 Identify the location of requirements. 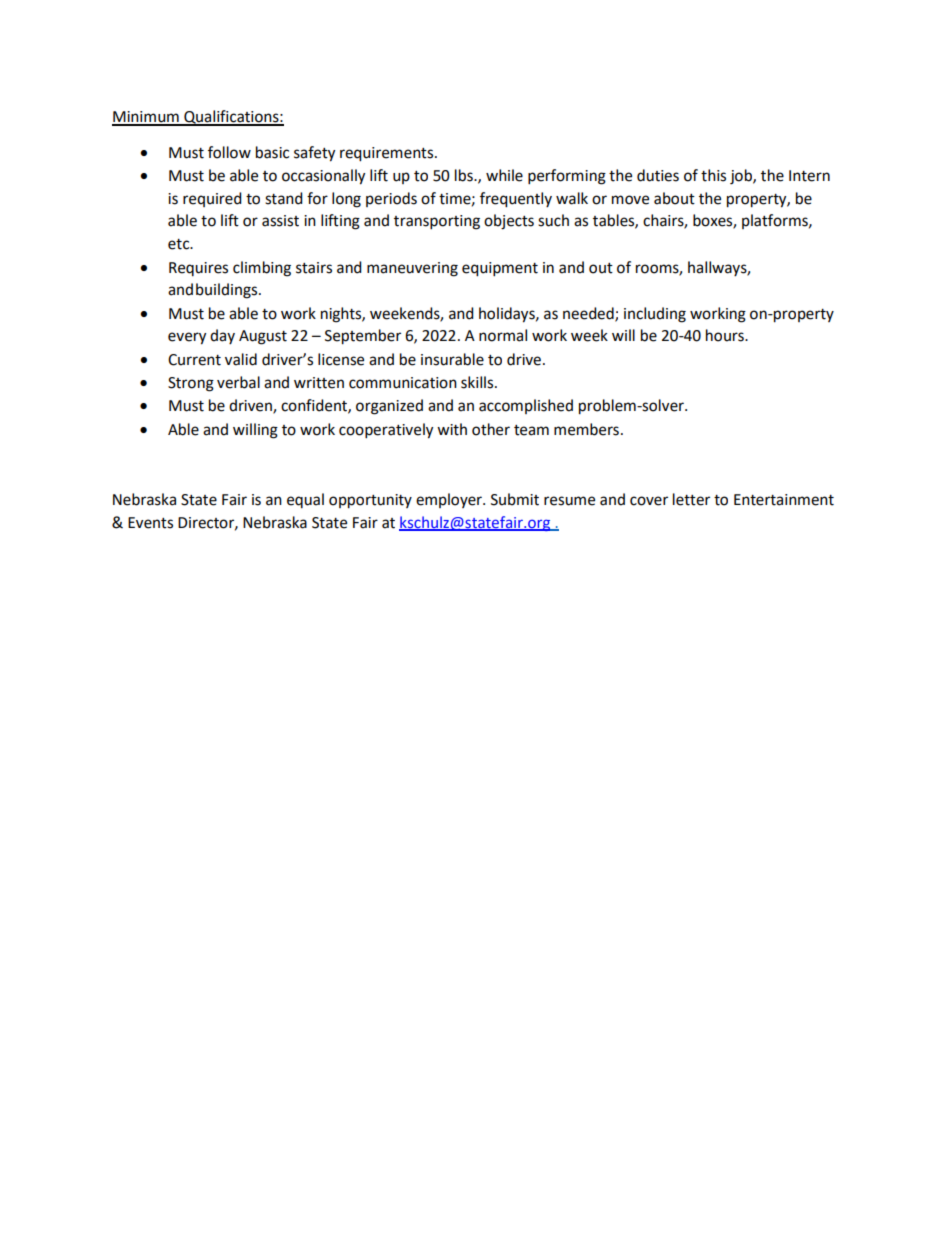
(388, 154).
